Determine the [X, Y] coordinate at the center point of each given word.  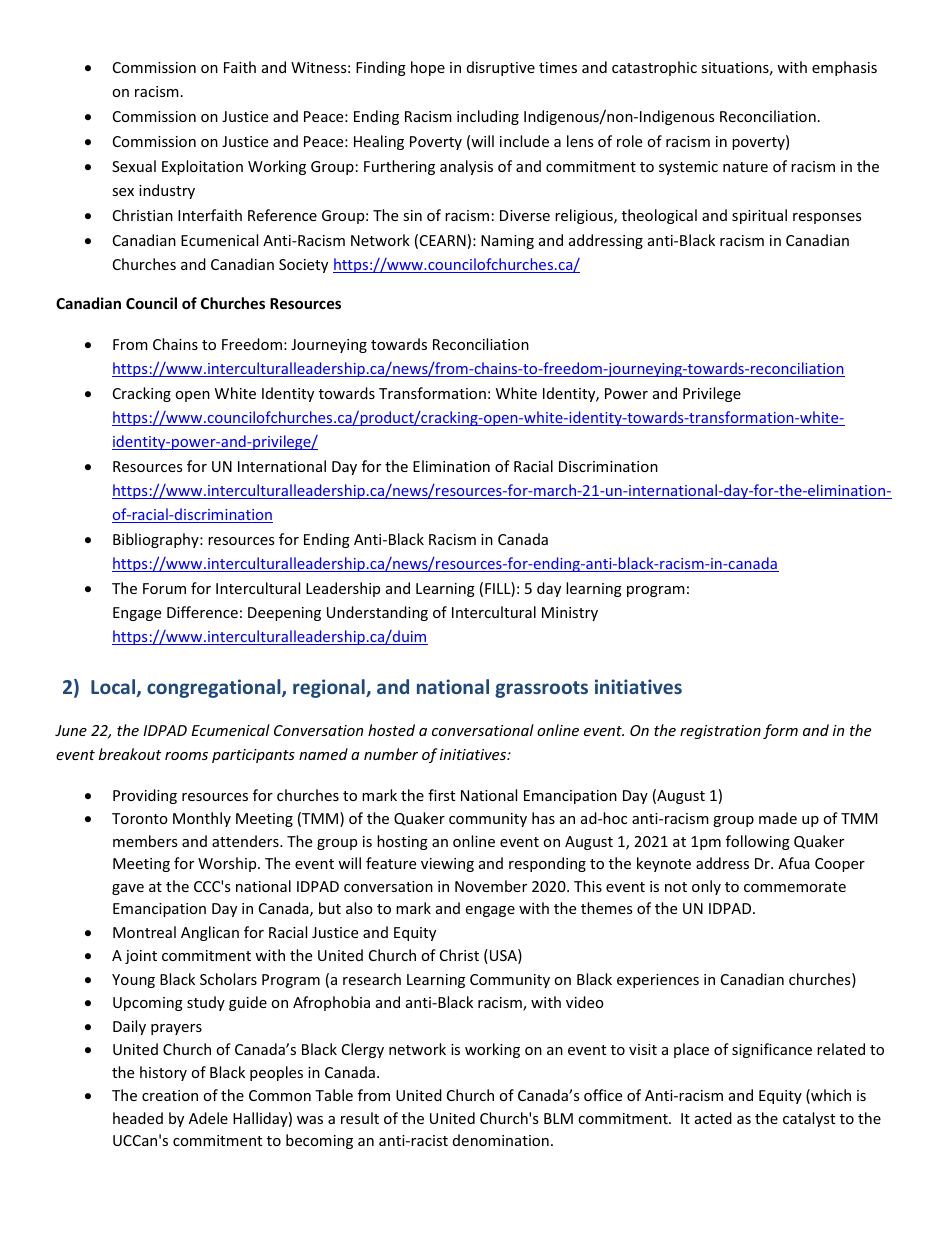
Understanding [377, 613]
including [488, 117]
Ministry [570, 614]
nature [745, 167]
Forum [164, 588]
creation [170, 1095]
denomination [501, 1140]
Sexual [134, 166]
